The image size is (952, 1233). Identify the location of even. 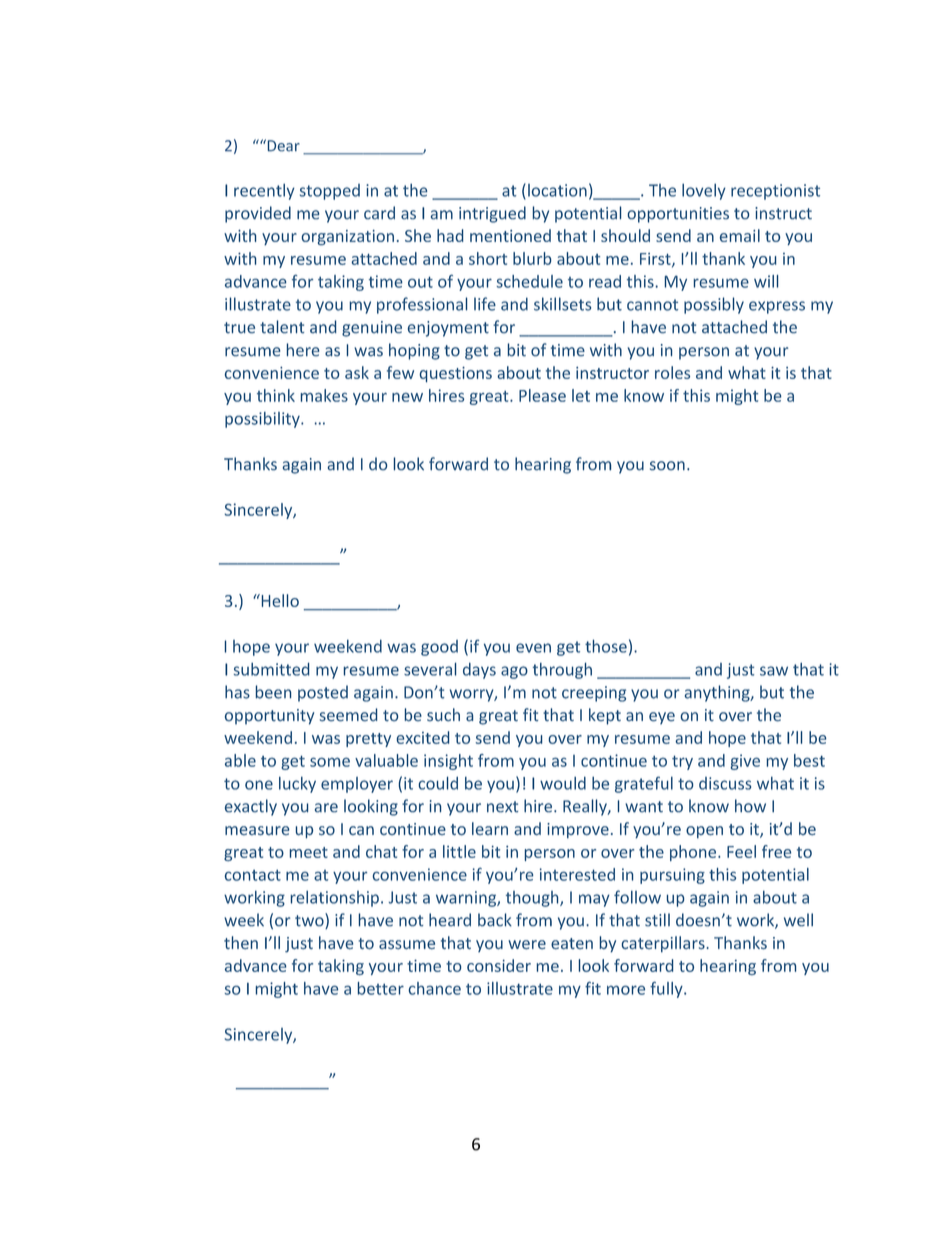
(533, 648).
